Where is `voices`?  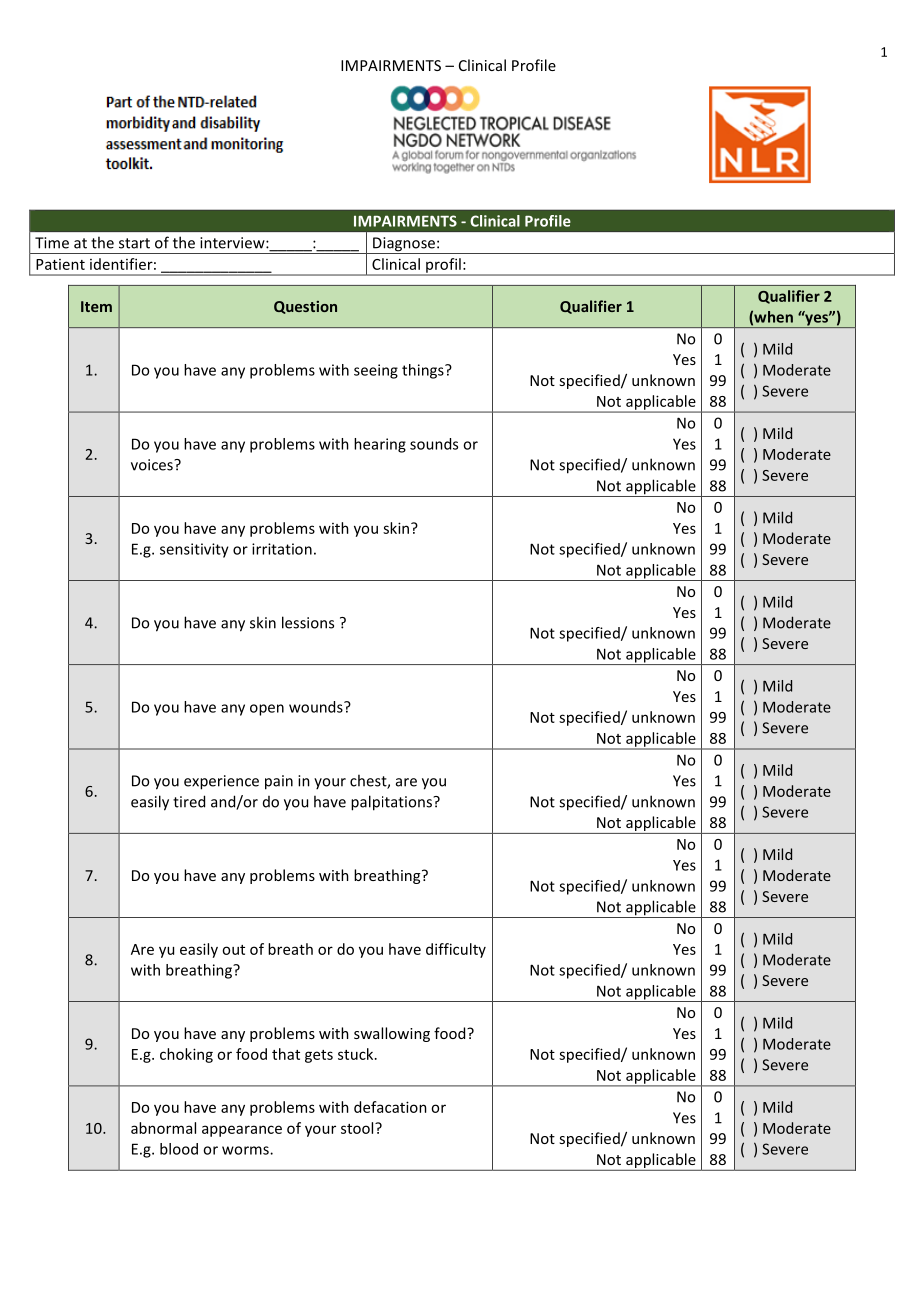 voices is located at coordinates (153, 465).
